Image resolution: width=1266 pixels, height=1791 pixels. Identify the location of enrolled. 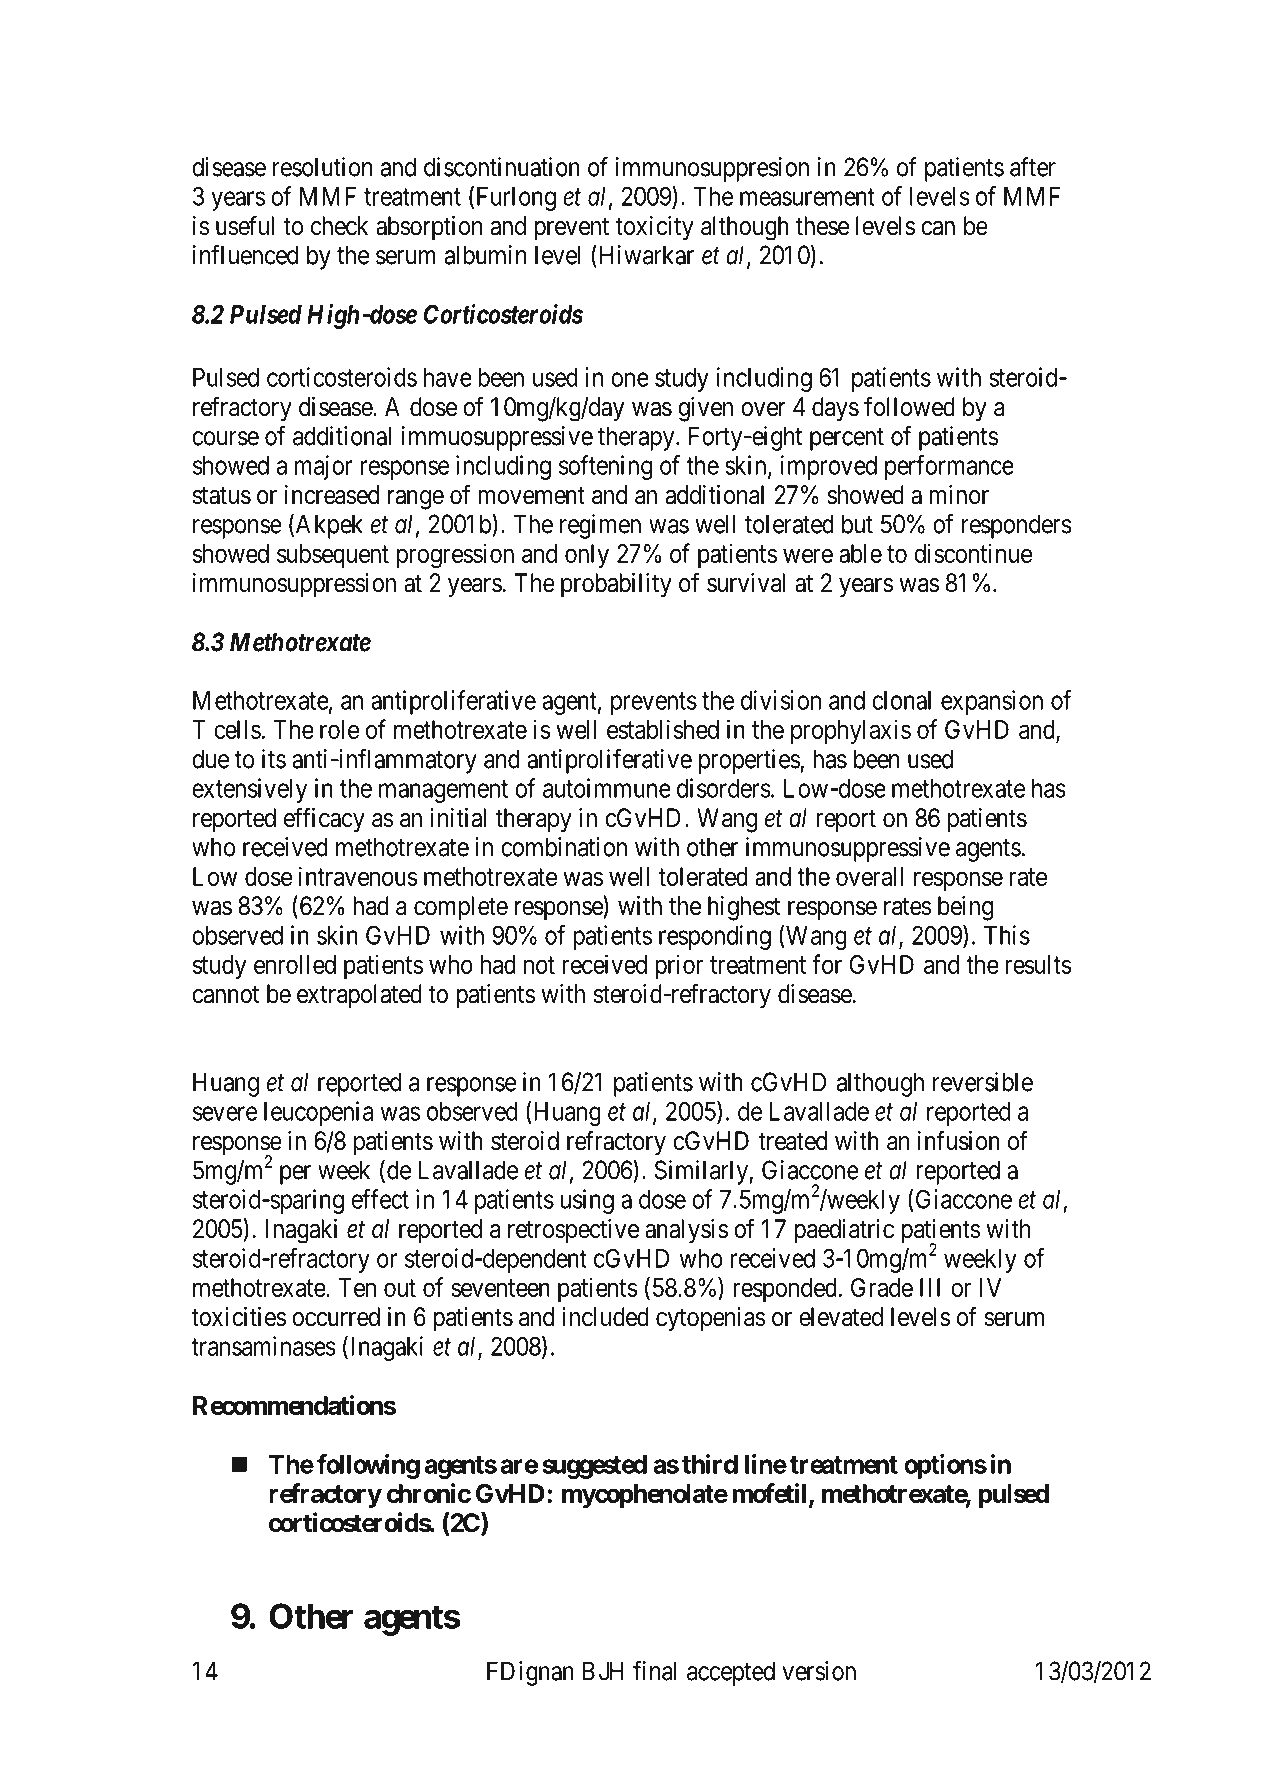
(295, 964).
